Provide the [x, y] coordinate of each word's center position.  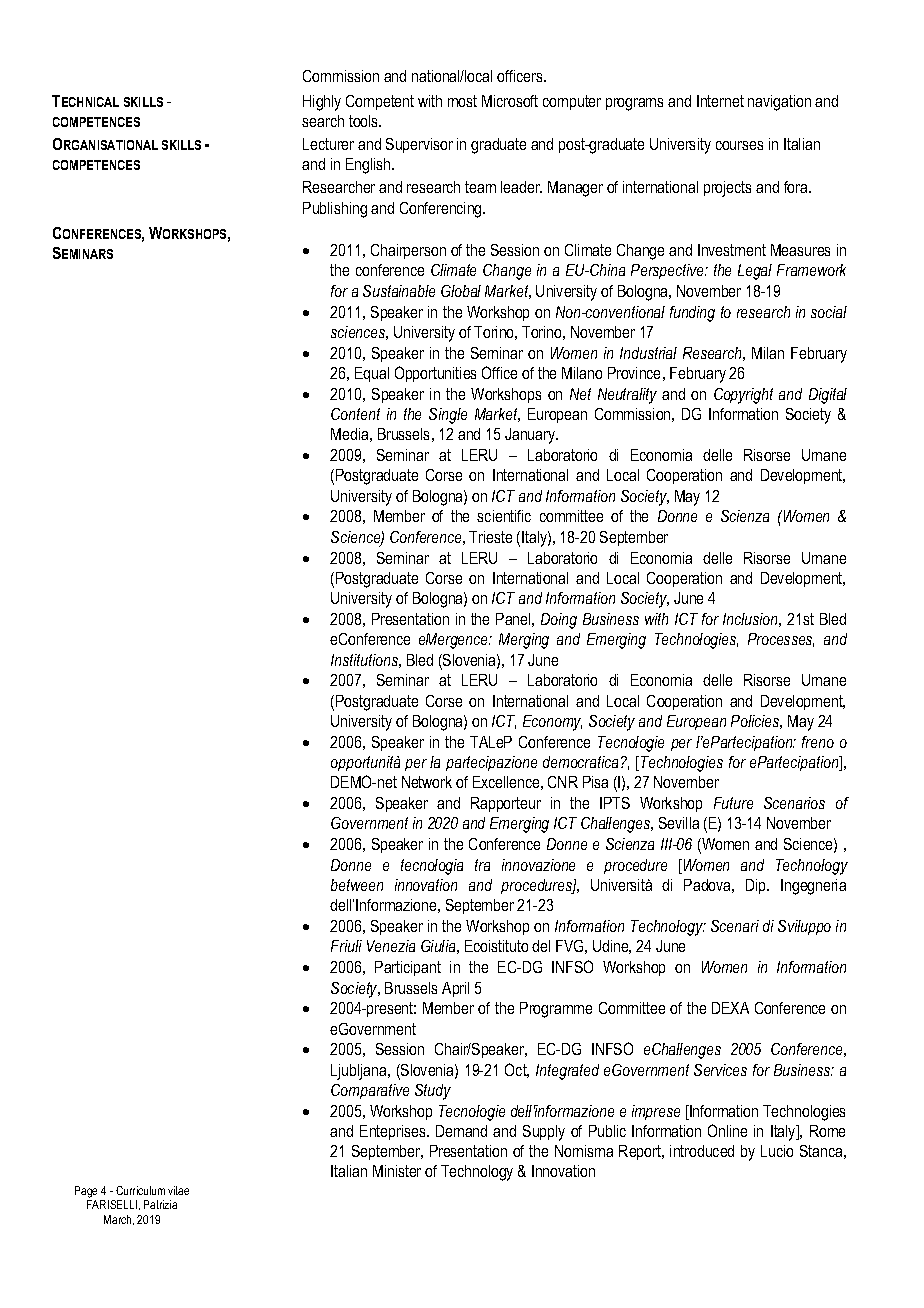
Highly [322, 103]
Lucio [777, 1151]
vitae [178, 1190]
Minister [397, 1171]
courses [739, 145]
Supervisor [419, 145]
